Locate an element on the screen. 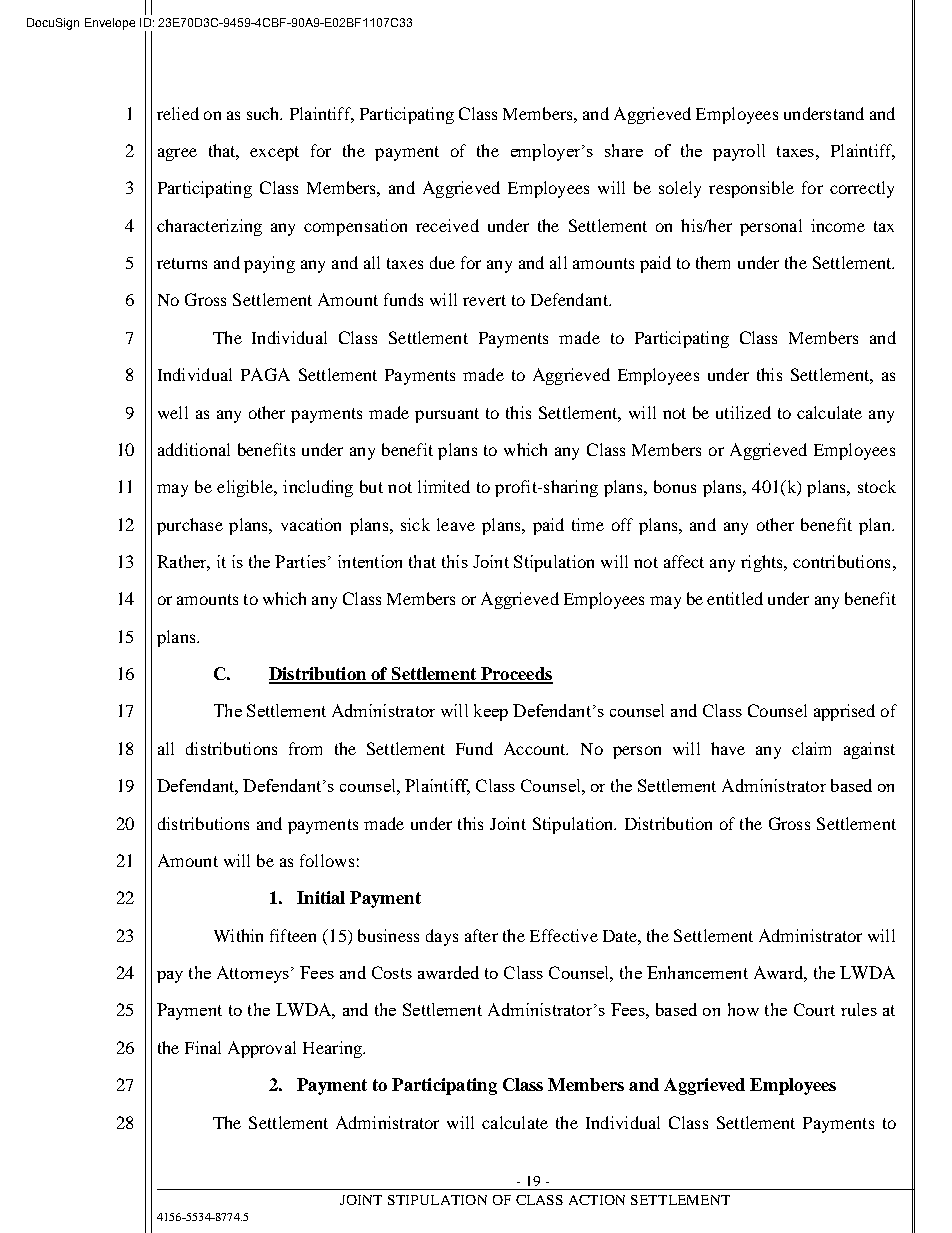 The image size is (952, 1233). eligible is located at coordinates (246, 488).
